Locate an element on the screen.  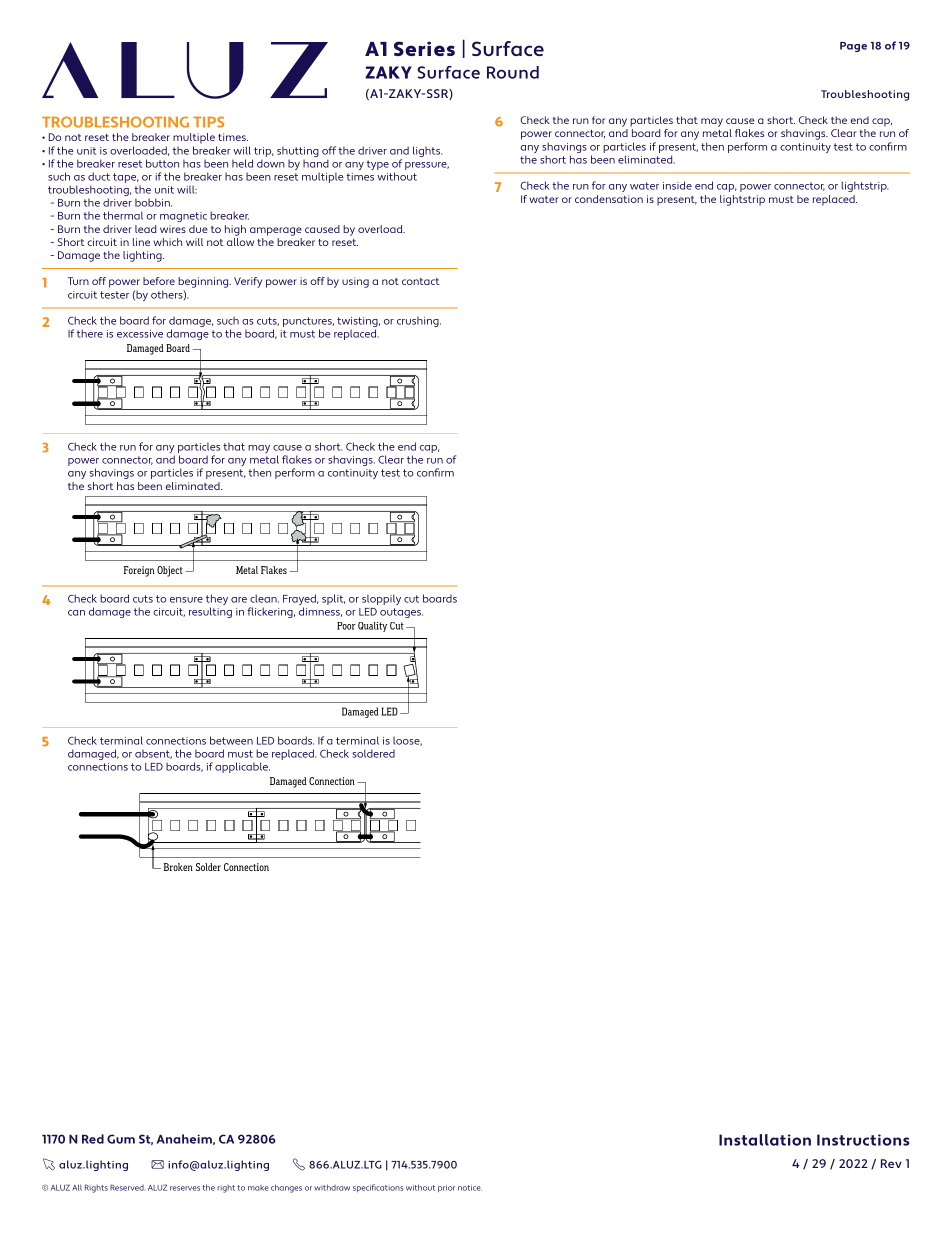
Round is located at coordinates (513, 72).
